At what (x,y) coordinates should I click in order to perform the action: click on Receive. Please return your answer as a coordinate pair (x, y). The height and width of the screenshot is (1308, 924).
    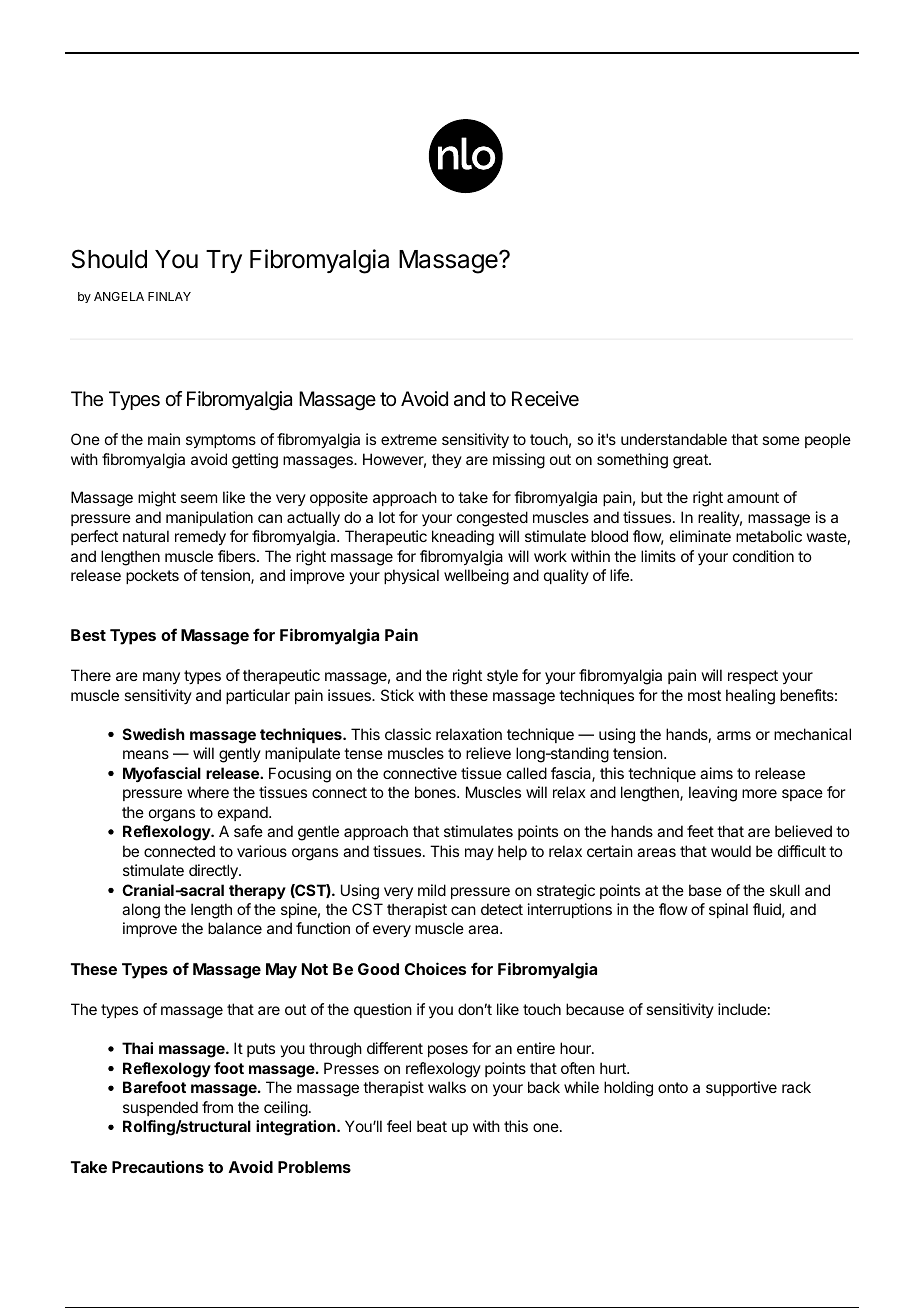
    Looking at the image, I should click on (545, 399).
